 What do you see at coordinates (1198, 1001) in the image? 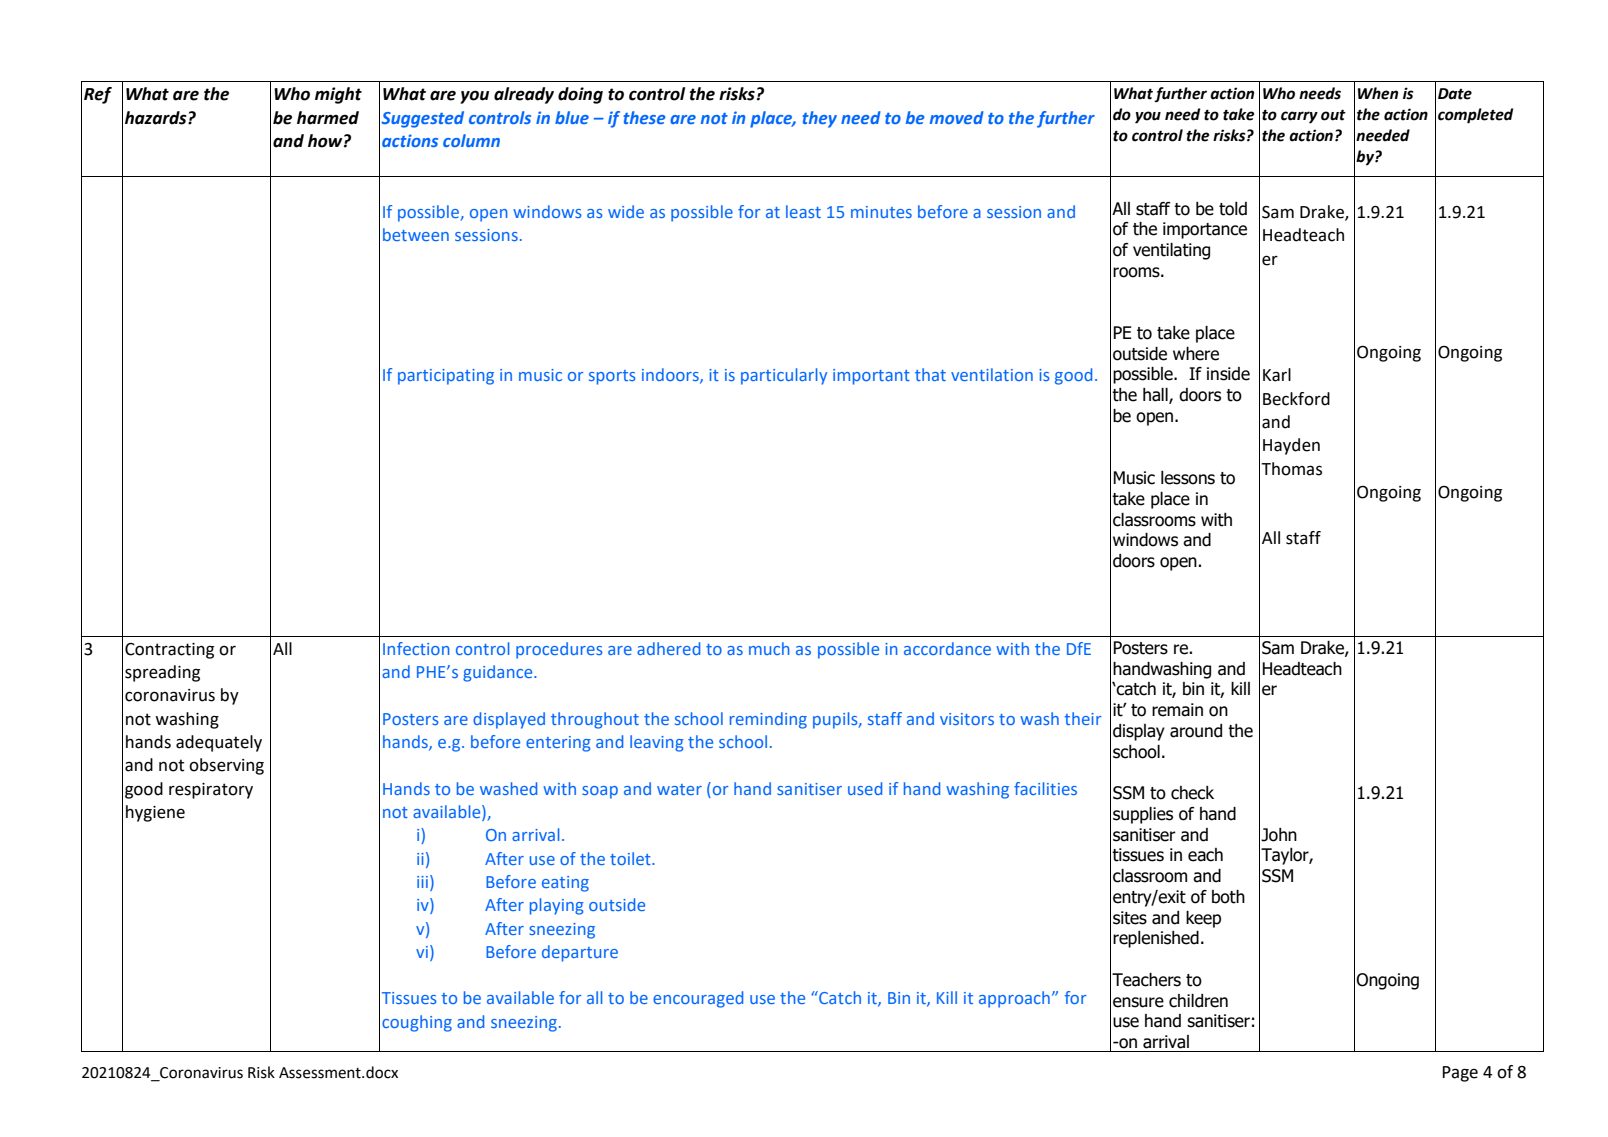
I see `children` at bounding box center [1198, 1001].
